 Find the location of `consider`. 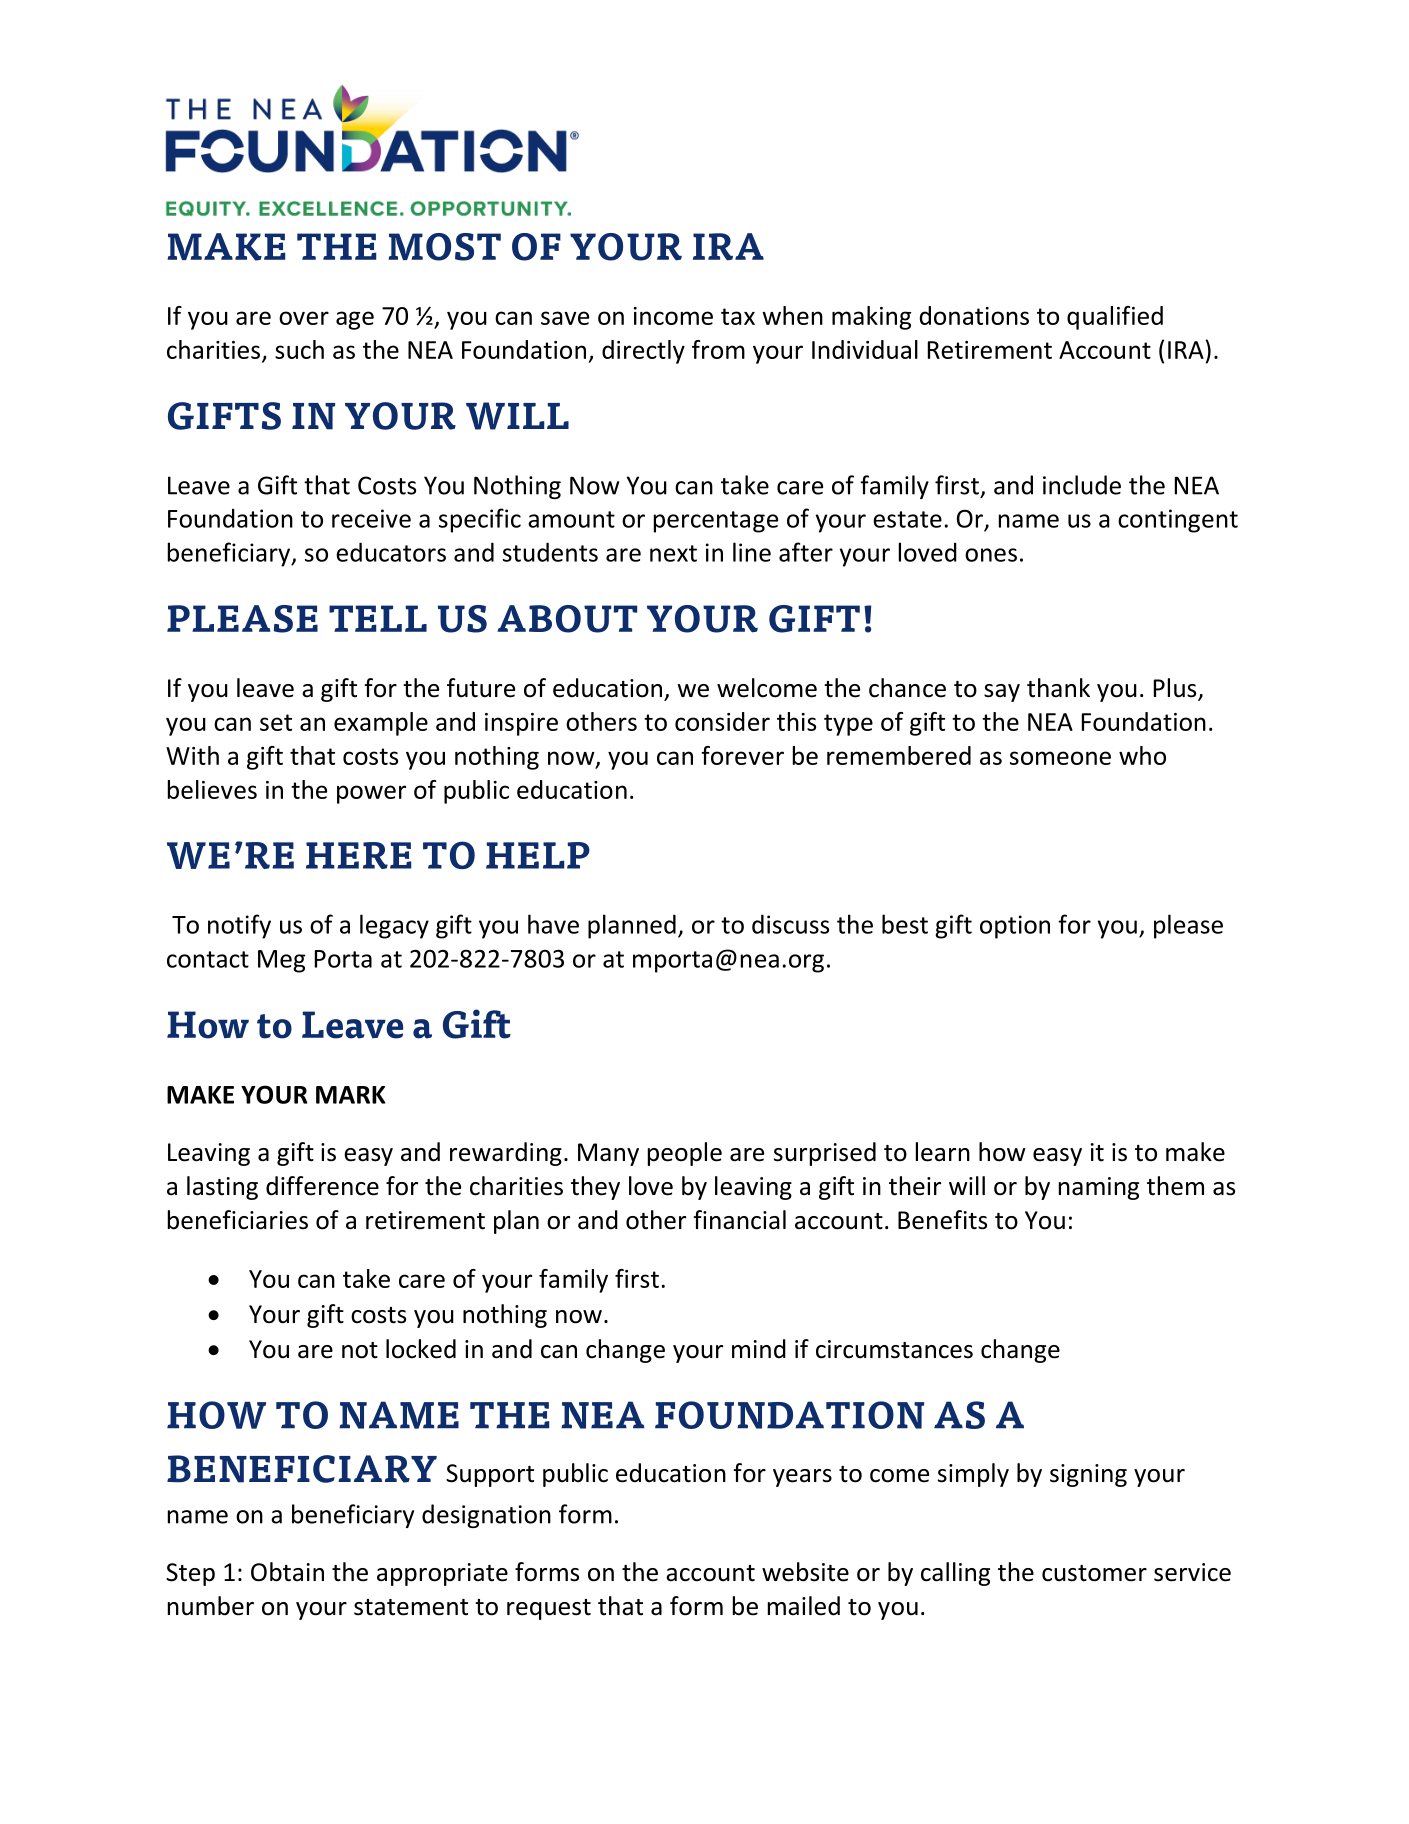

consider is located at coordinates (722, 721).
